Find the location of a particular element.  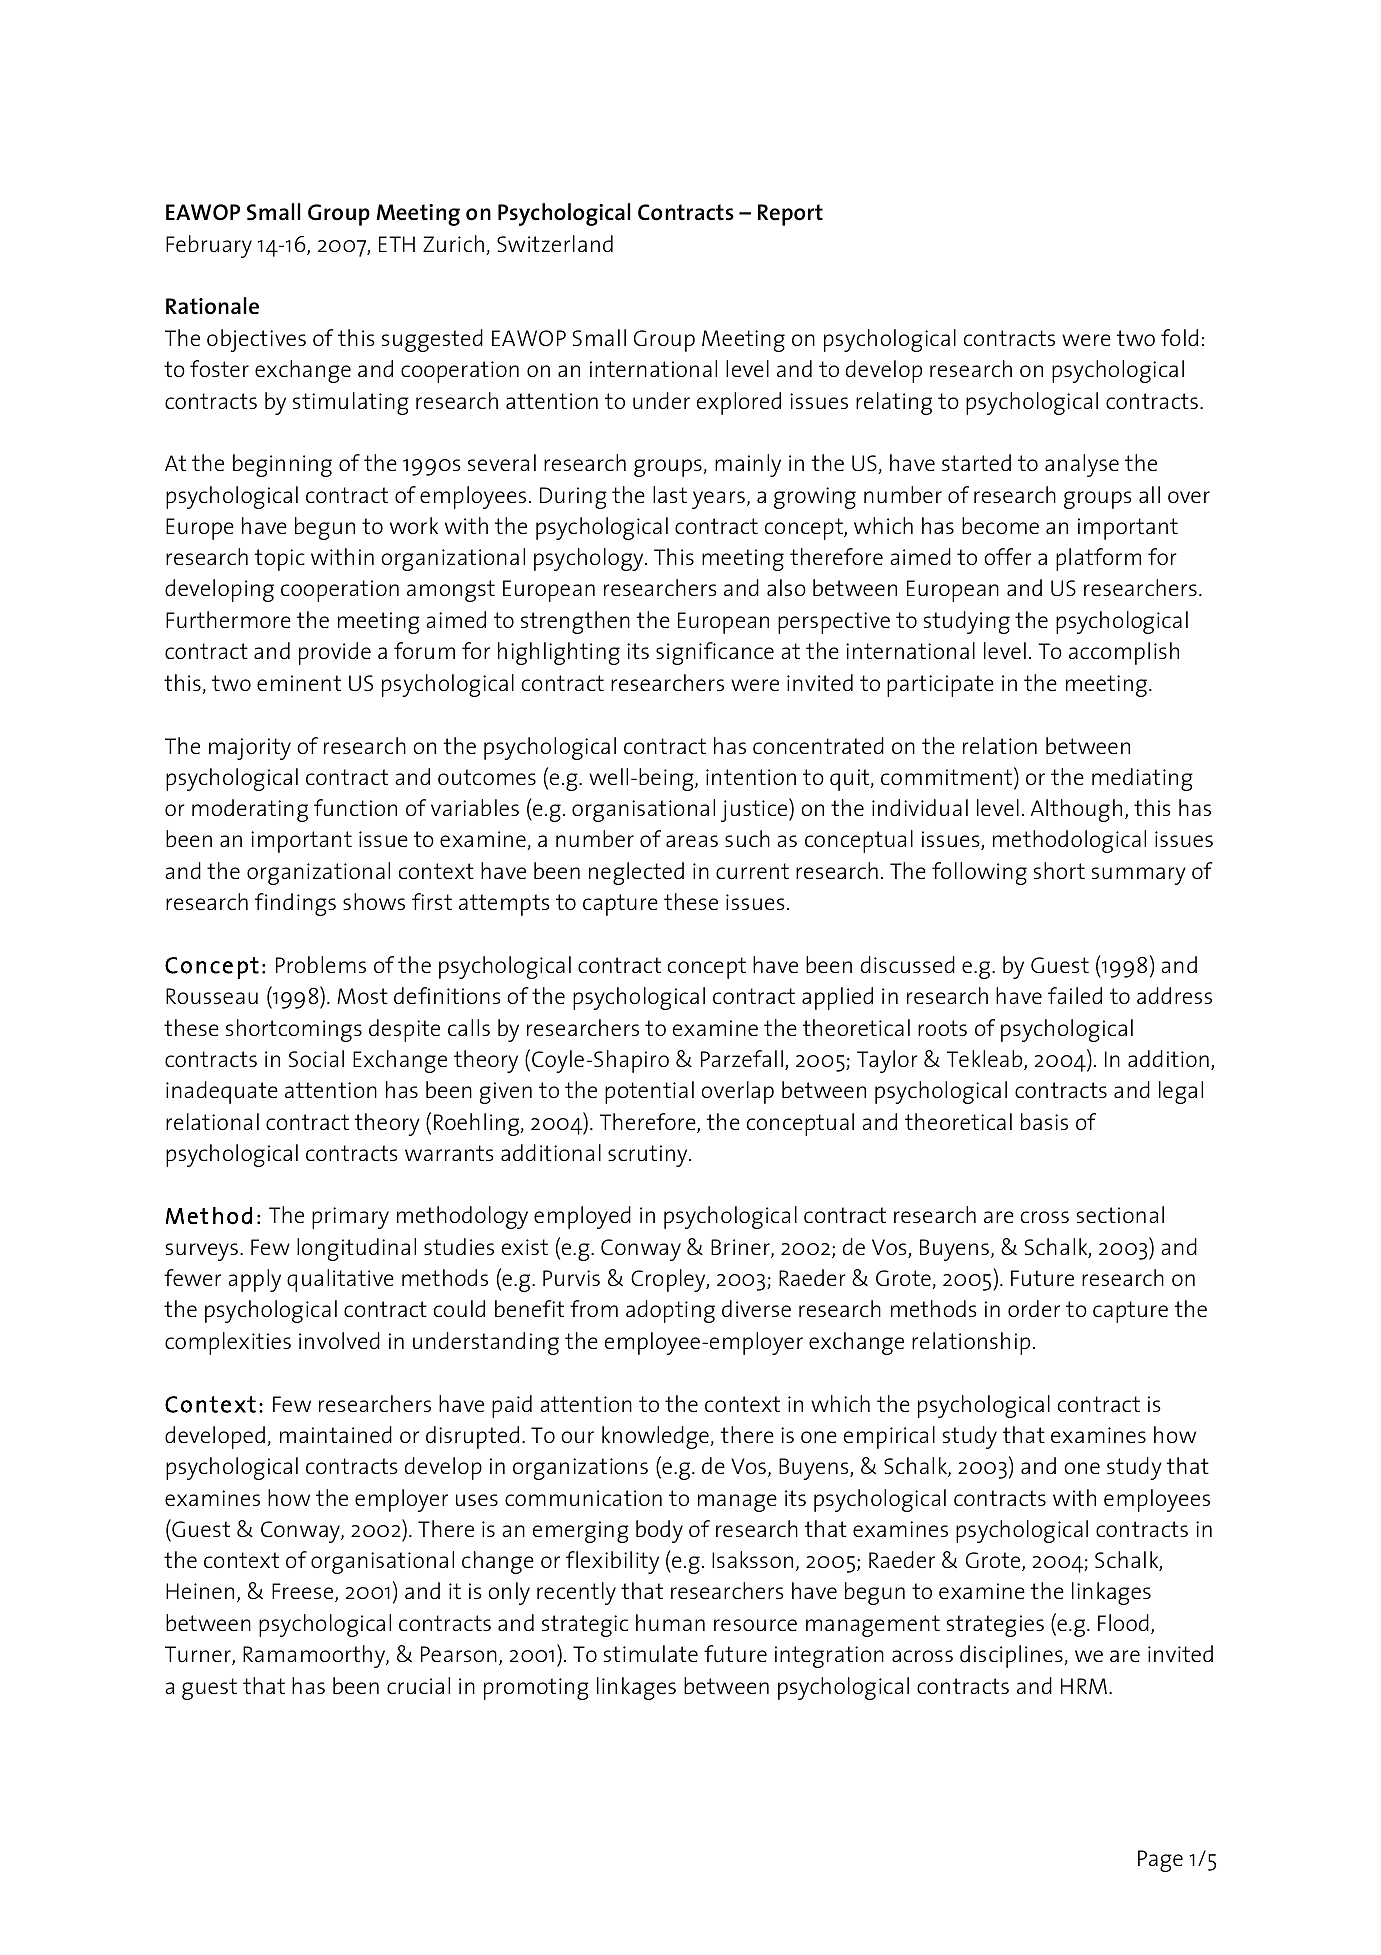

crucial is located at coordinates (418, 1685).
